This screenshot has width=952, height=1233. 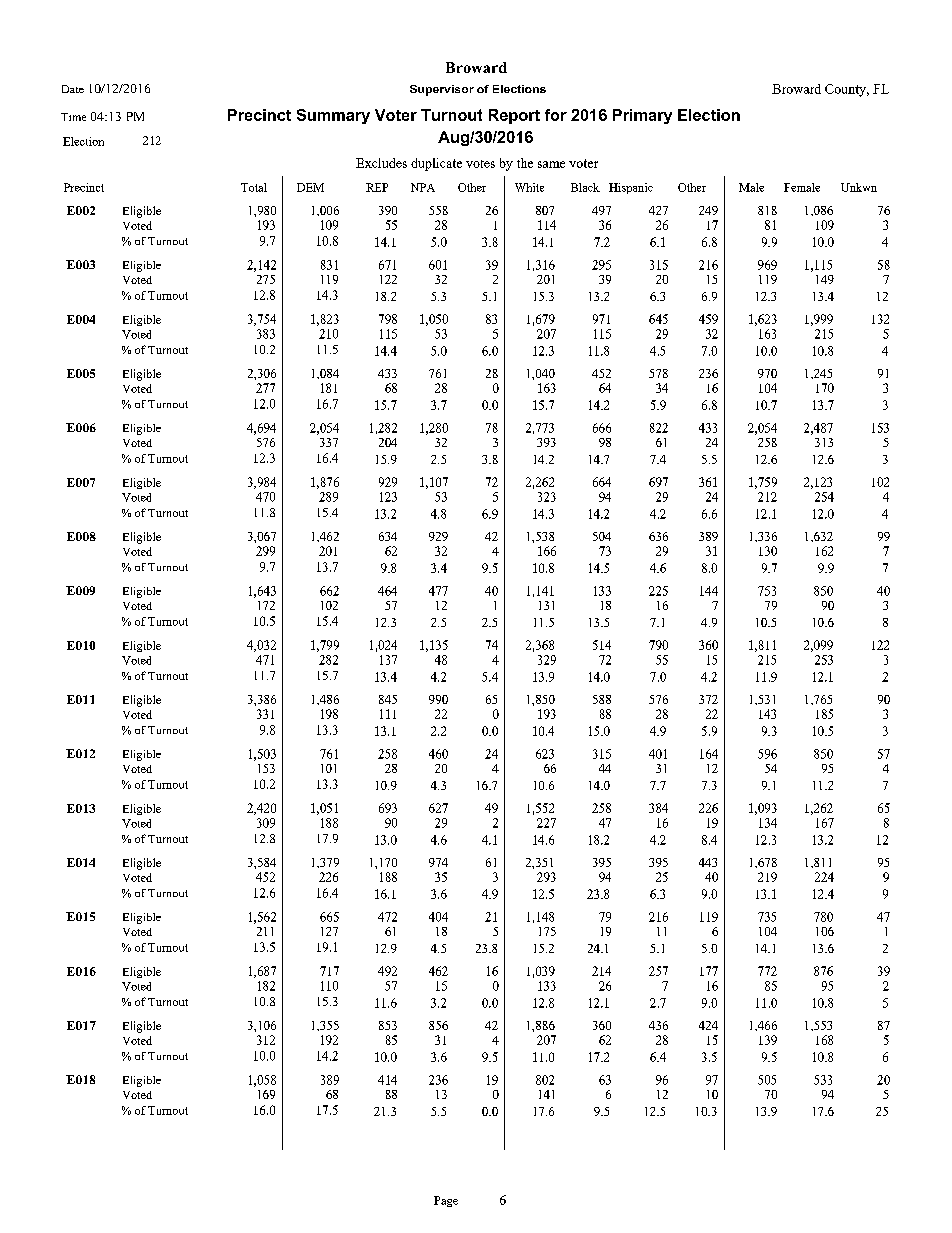 I want to click on same, so click(x=551, y=164).
